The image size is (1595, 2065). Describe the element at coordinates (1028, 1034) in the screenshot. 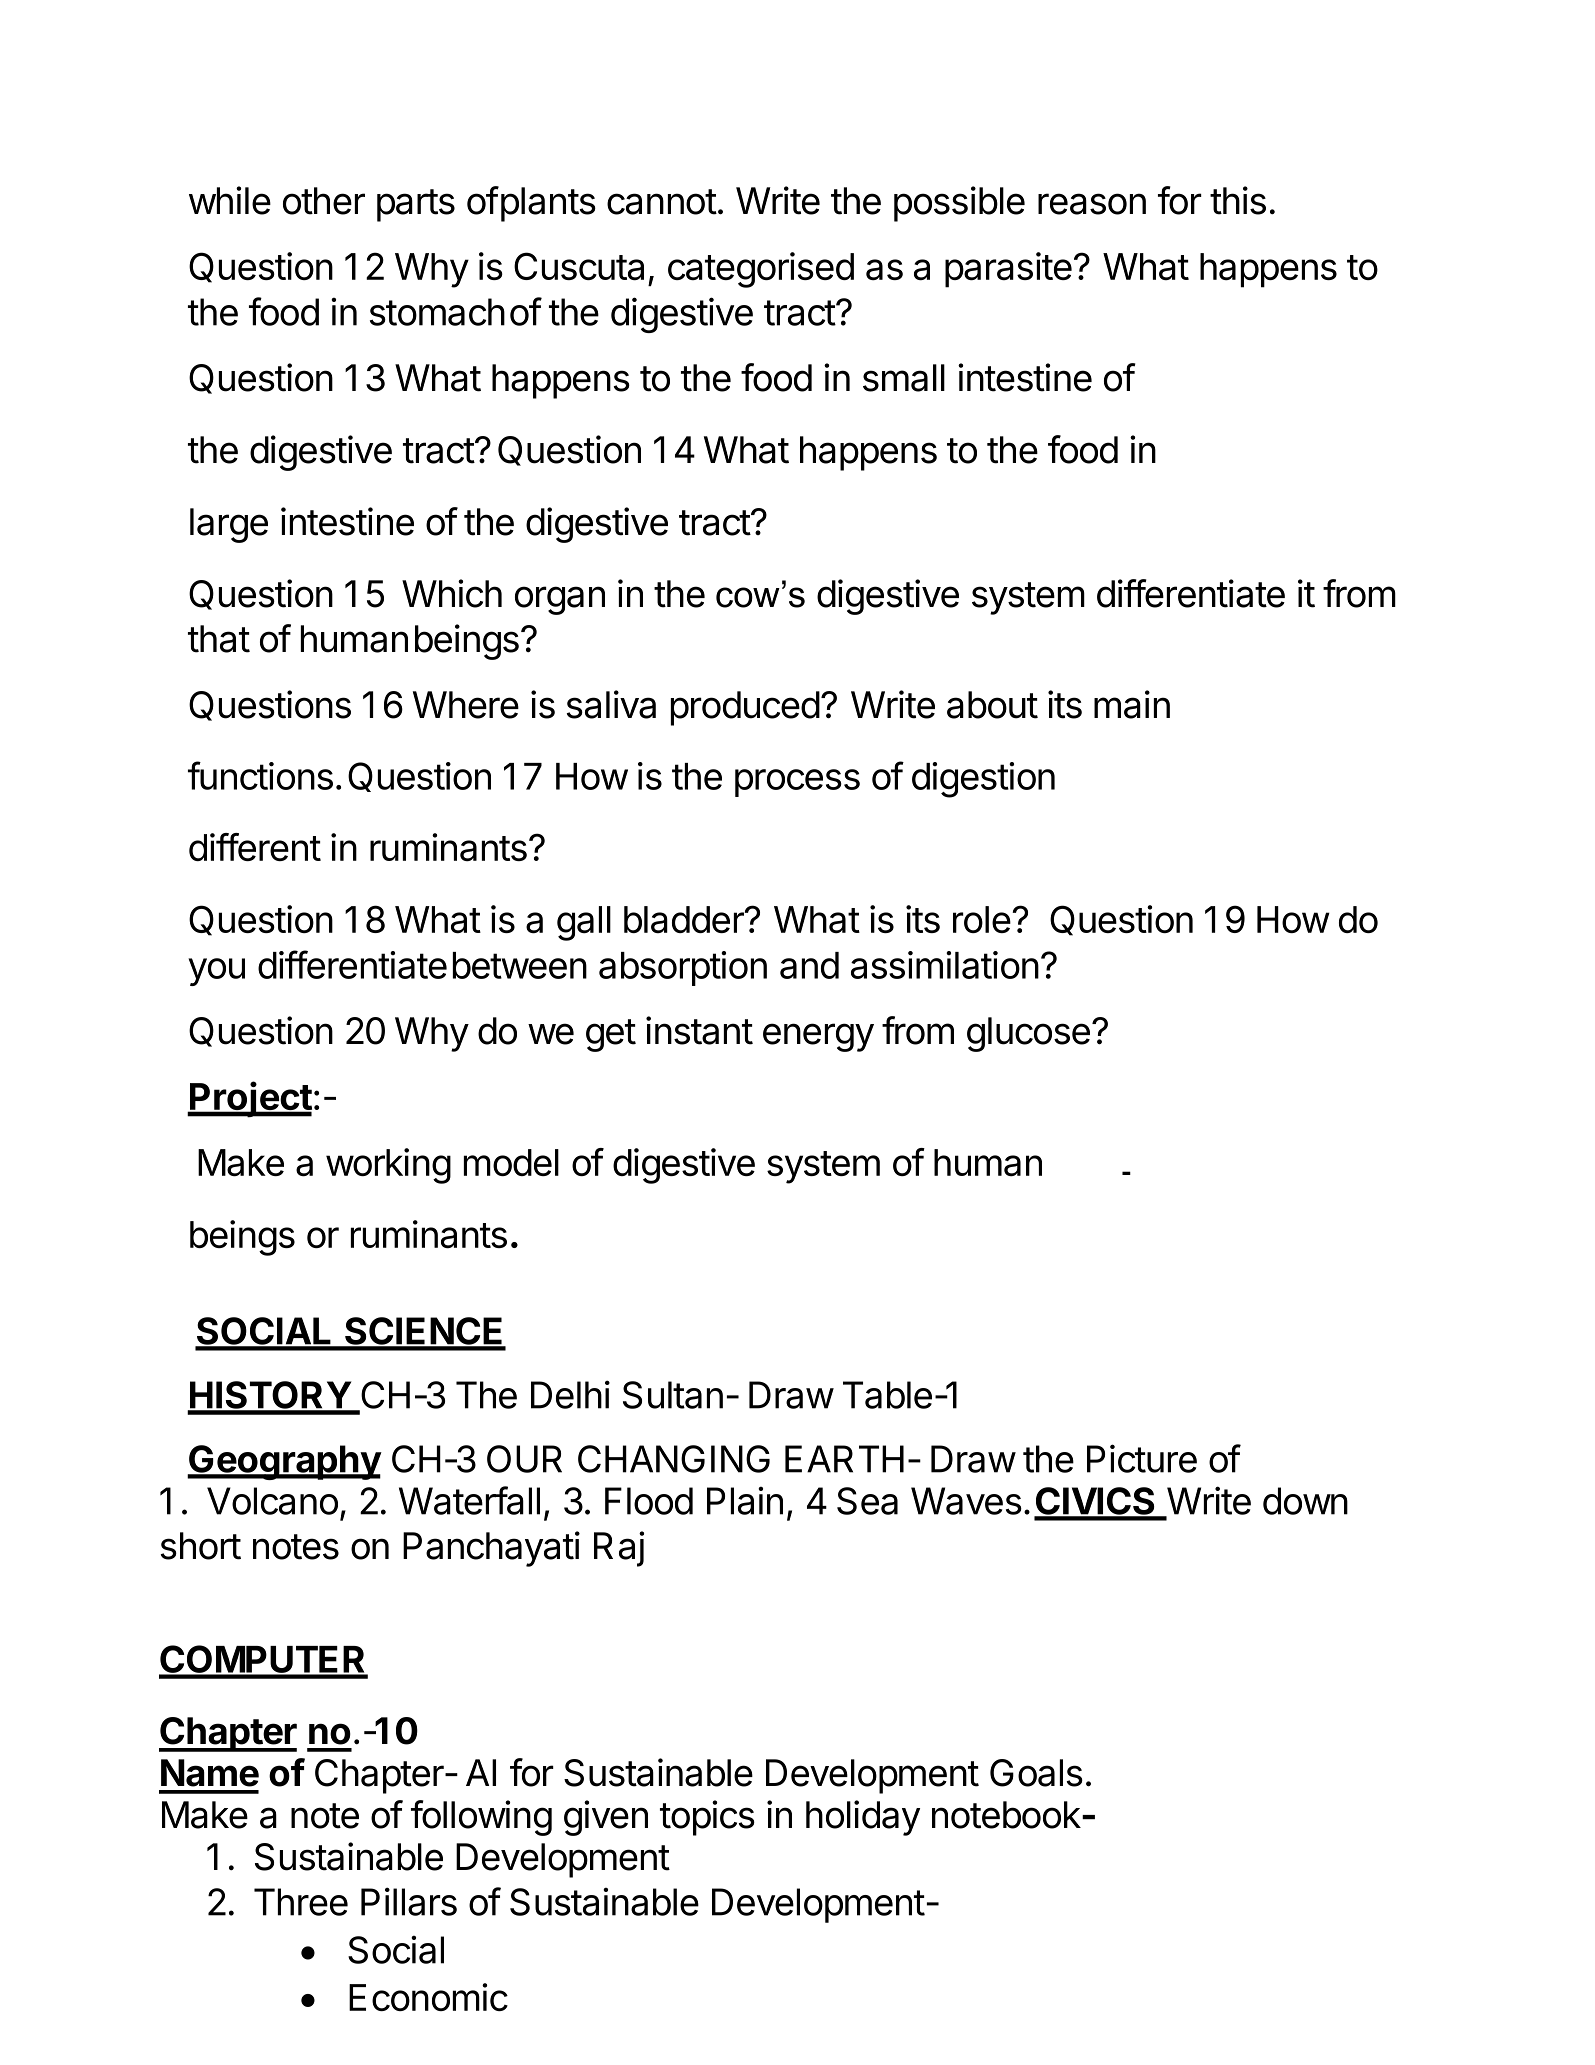

I see `glucose` at that location.
